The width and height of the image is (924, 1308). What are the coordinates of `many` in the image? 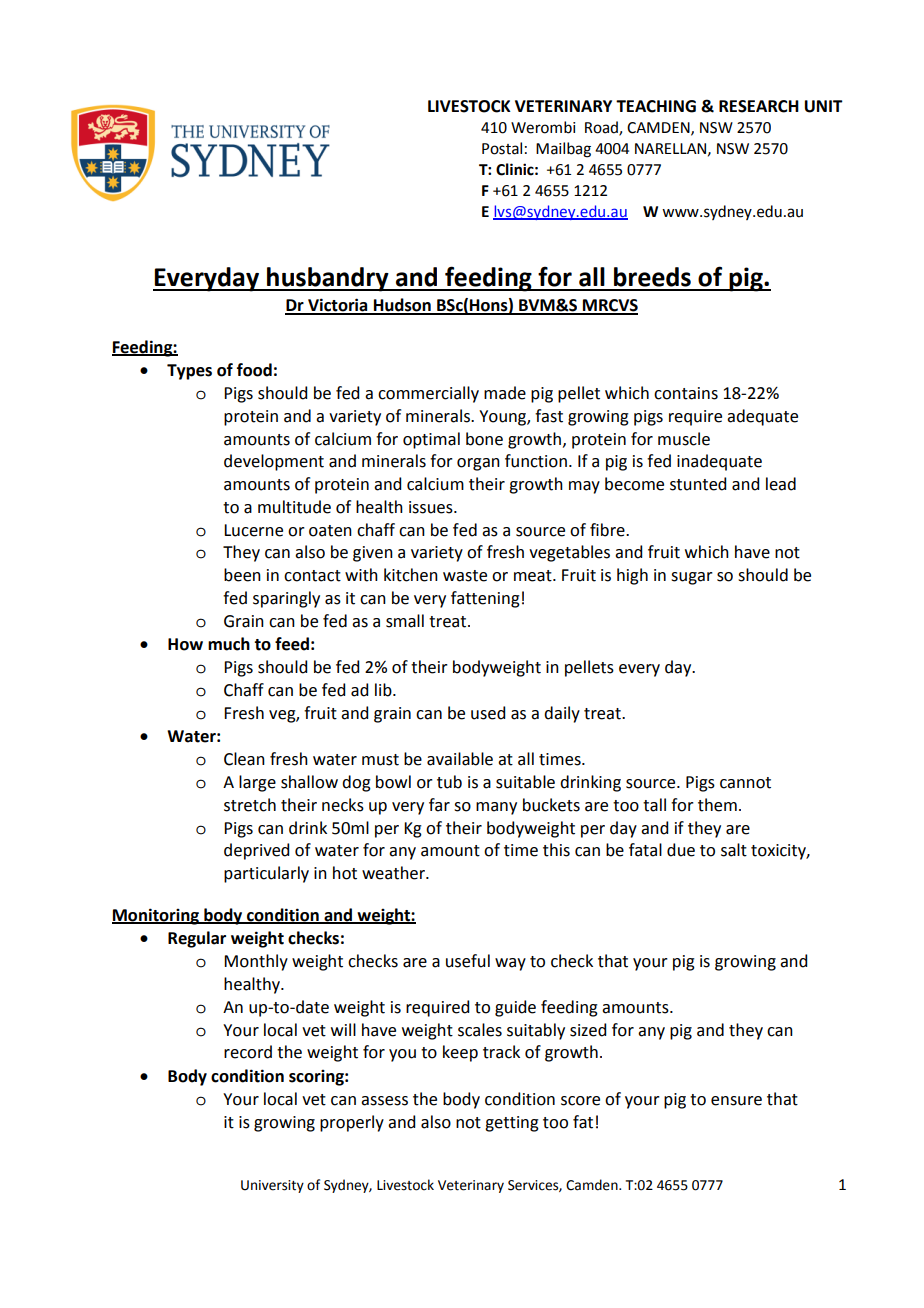 It's located at (496, 808).
